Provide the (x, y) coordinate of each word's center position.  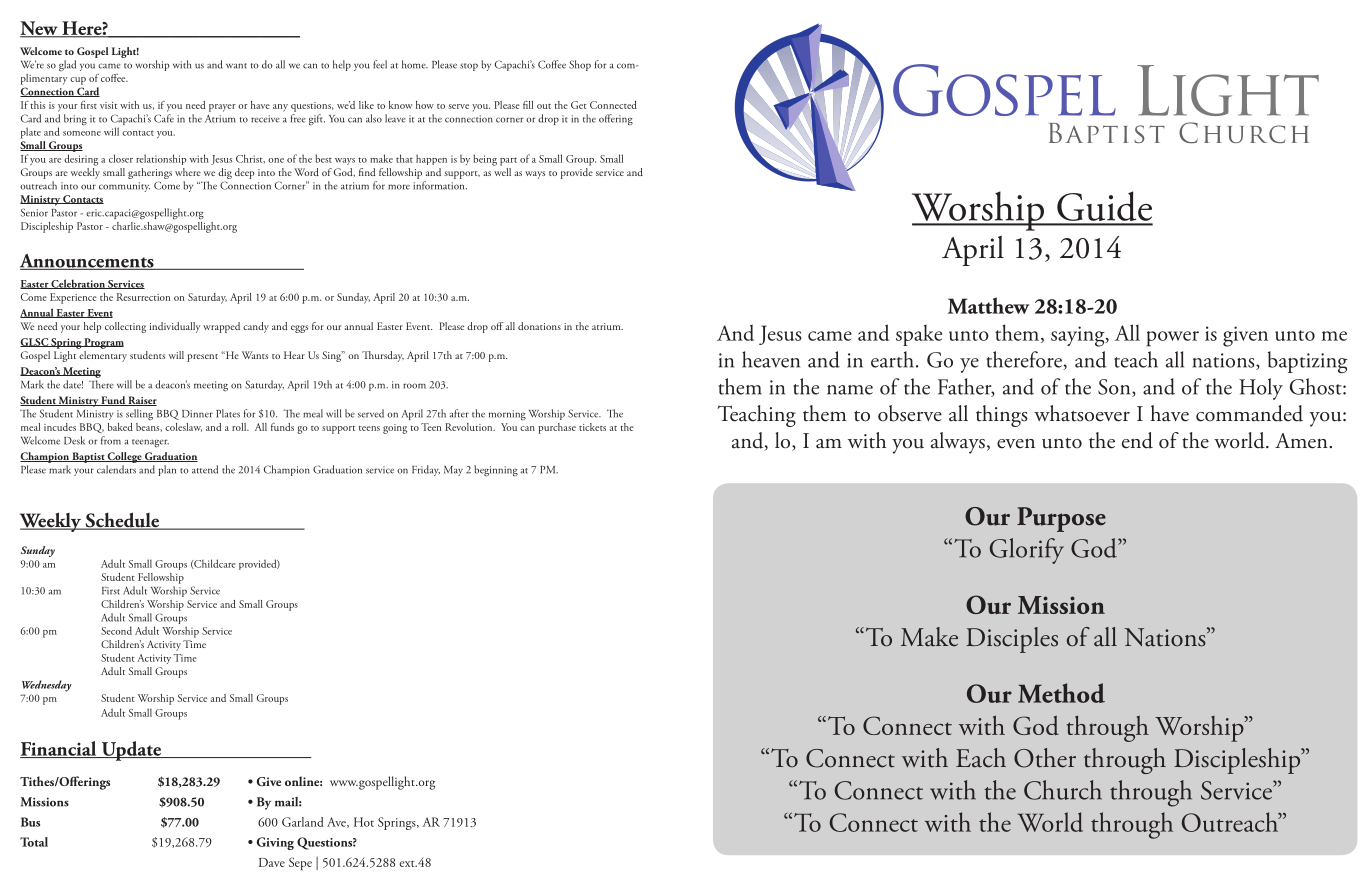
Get (579, 105)
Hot (364, 822)
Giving (275, 843)
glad (67, 65)
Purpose (1061, 519)
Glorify (1027, 551)
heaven (771, 359)
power (1172, 339)
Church (1063, 790)
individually (175, 327)
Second (116, 630)
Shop (580, 65)
